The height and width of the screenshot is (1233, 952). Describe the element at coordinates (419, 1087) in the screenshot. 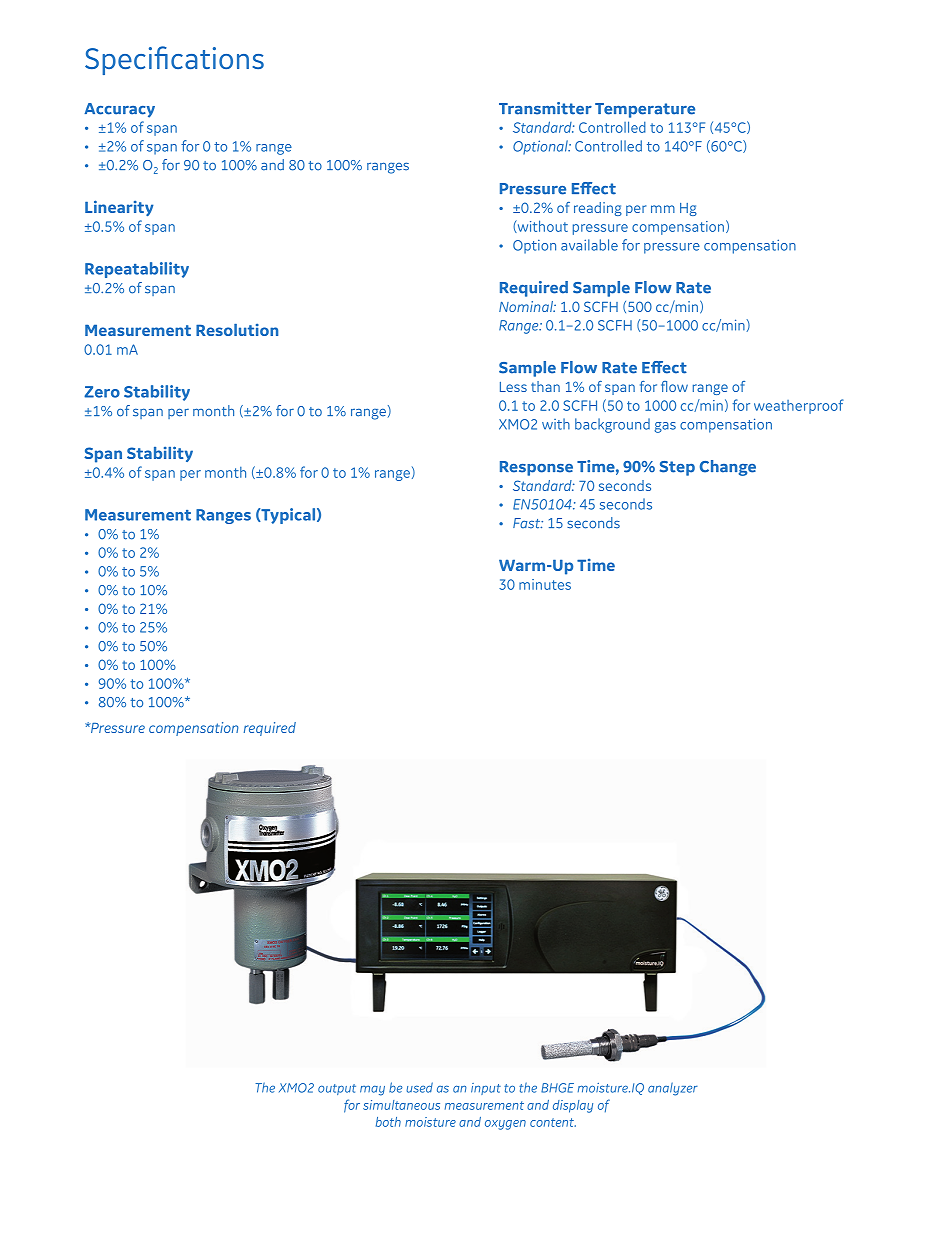

I see `used` at that location.
